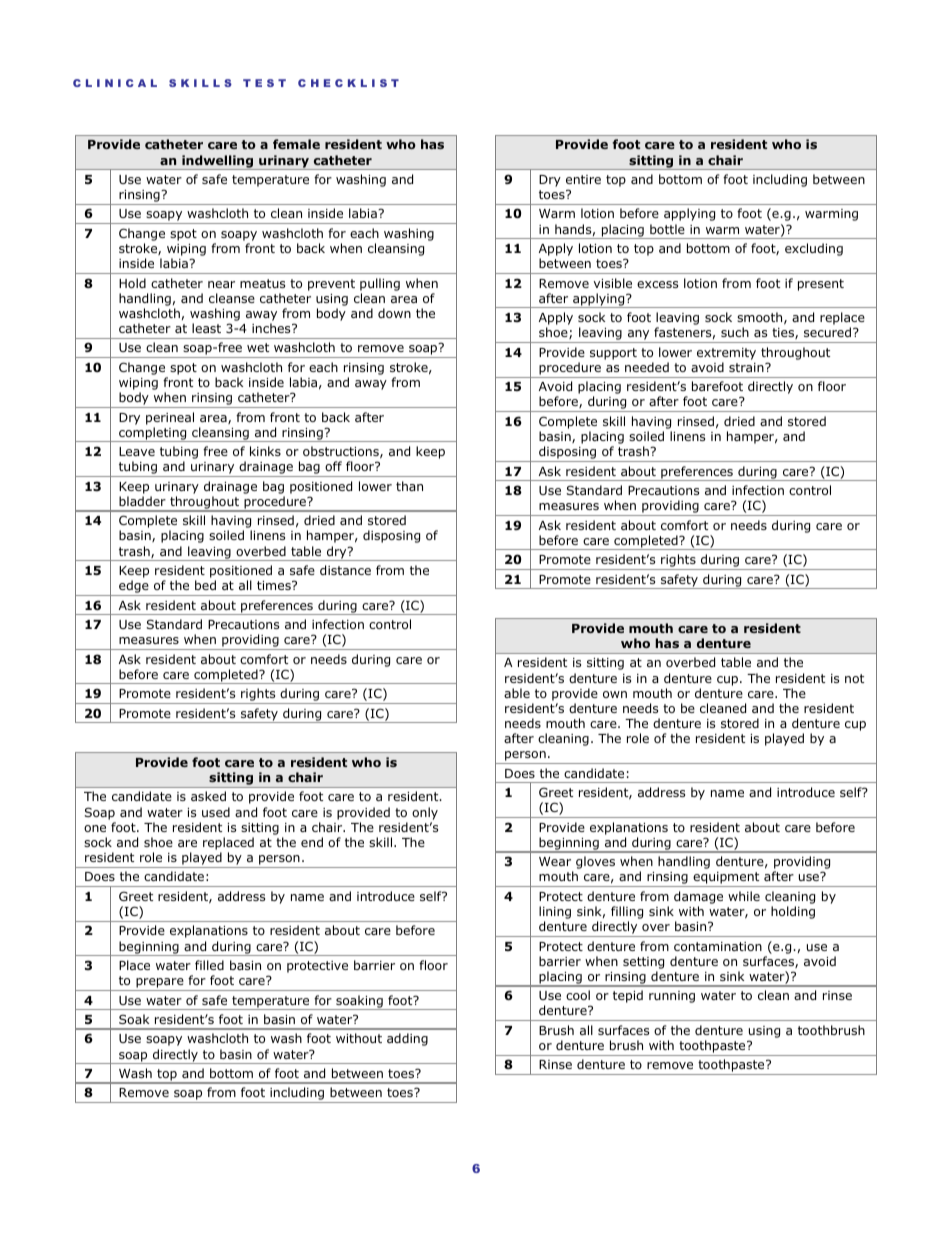 This screenshot has height=1233, width=952. Describe the element at coordinates (218, 162) in the screenshot. I see `indwelling` at that location.
